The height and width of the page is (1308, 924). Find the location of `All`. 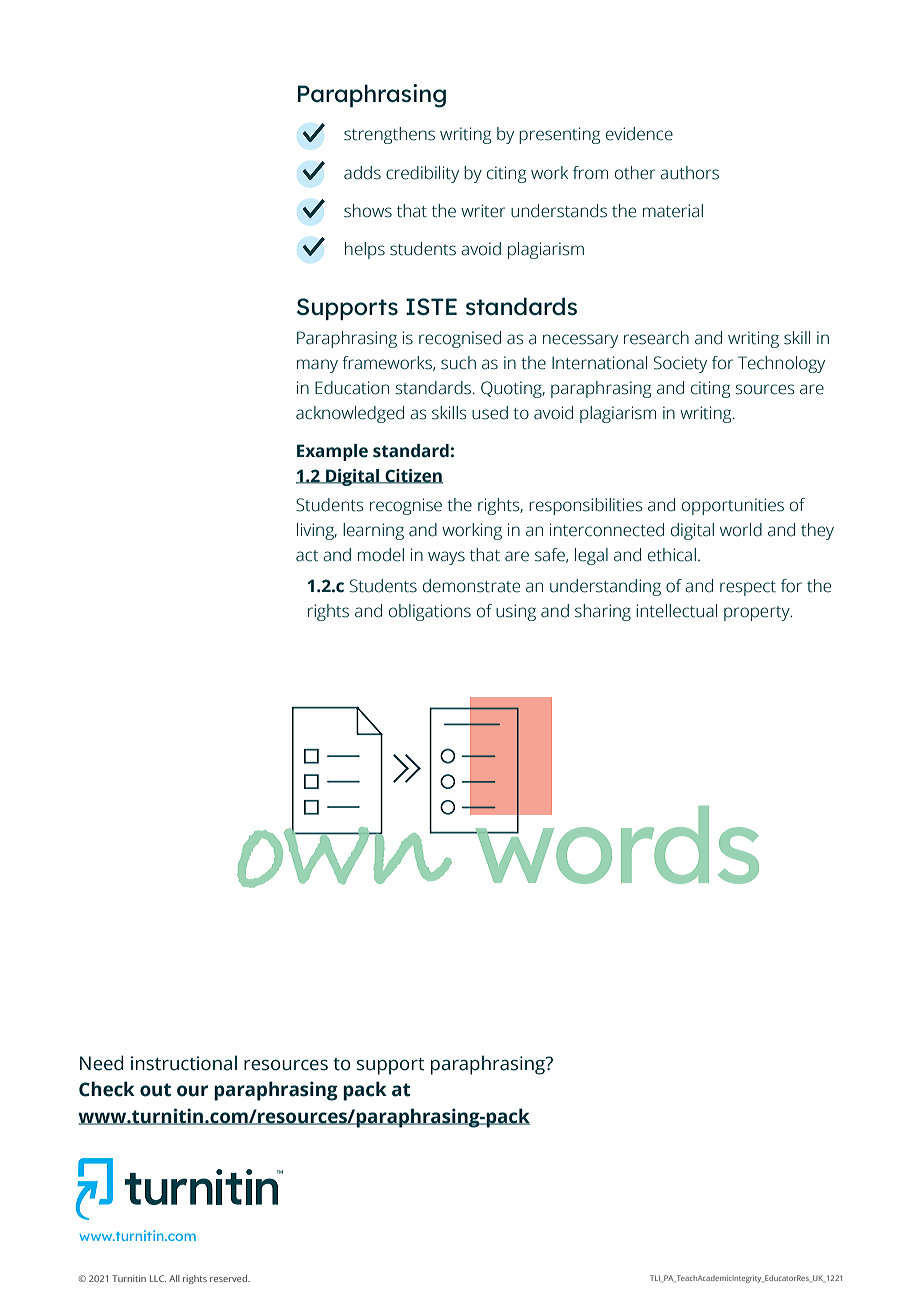

All is located at coordinates (174, 1278).
